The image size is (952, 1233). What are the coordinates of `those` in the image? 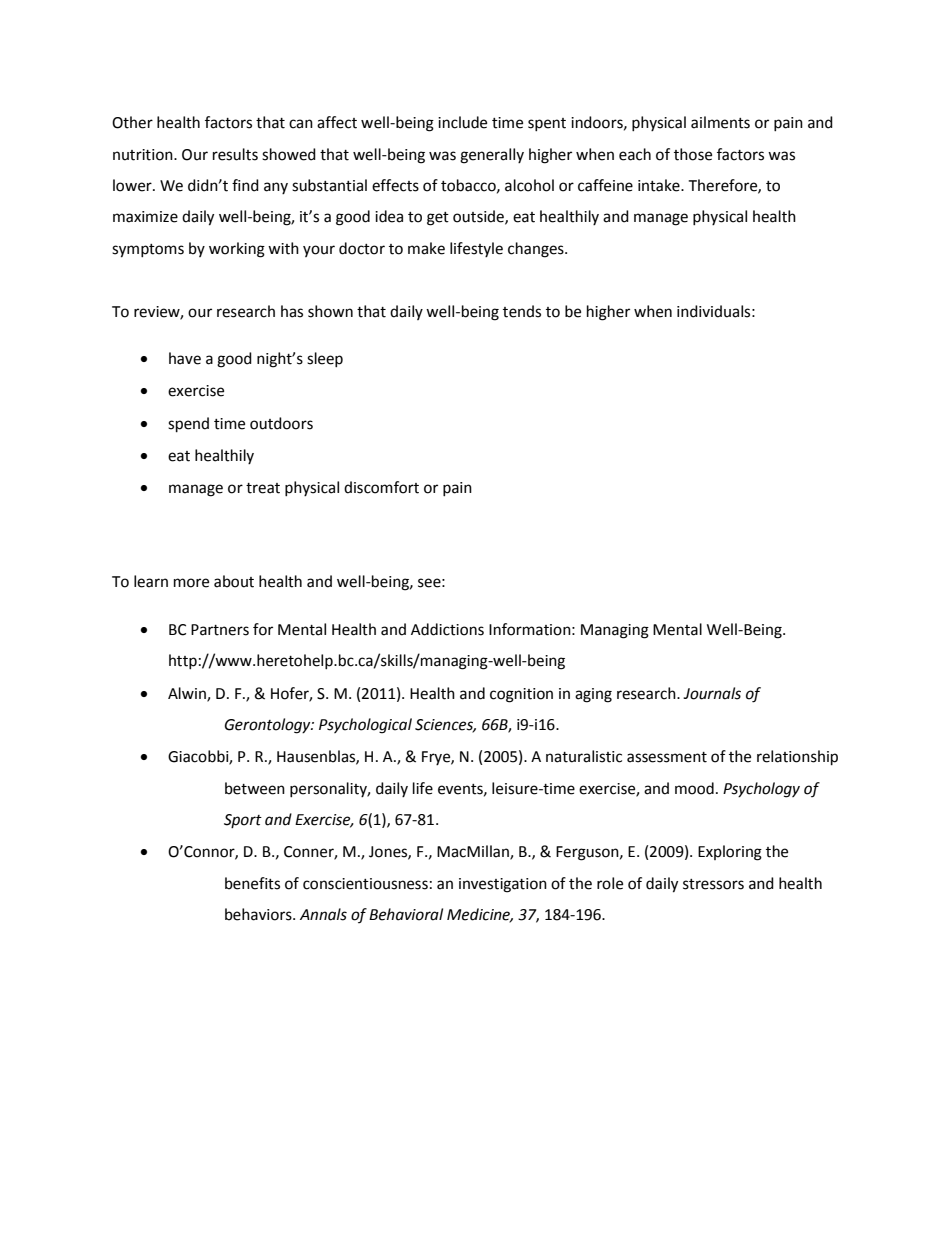 It's located at (693, 154).
